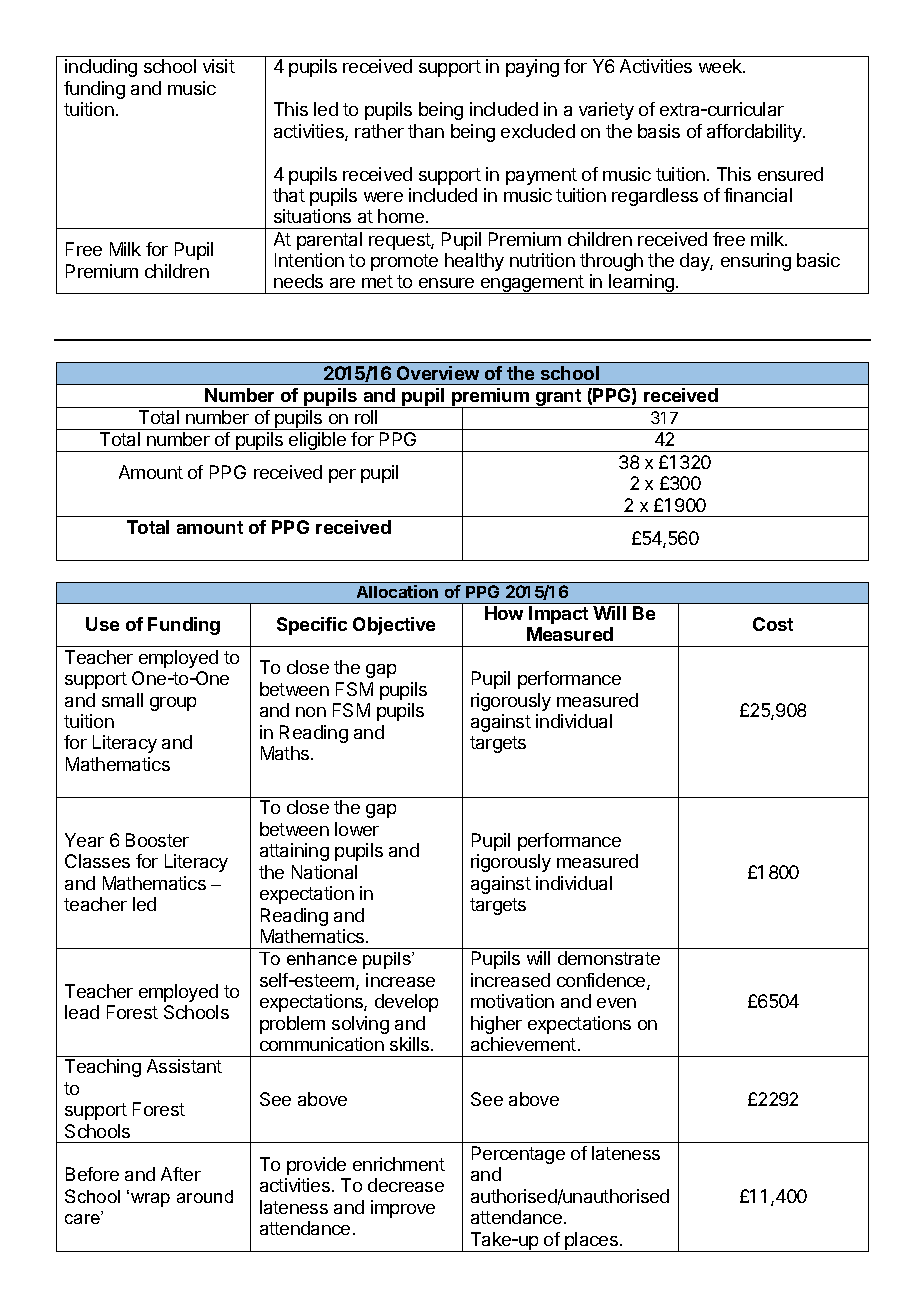  Describe the element at coordinates (366, 417) in the screenshot. I see `roll` at that location.
